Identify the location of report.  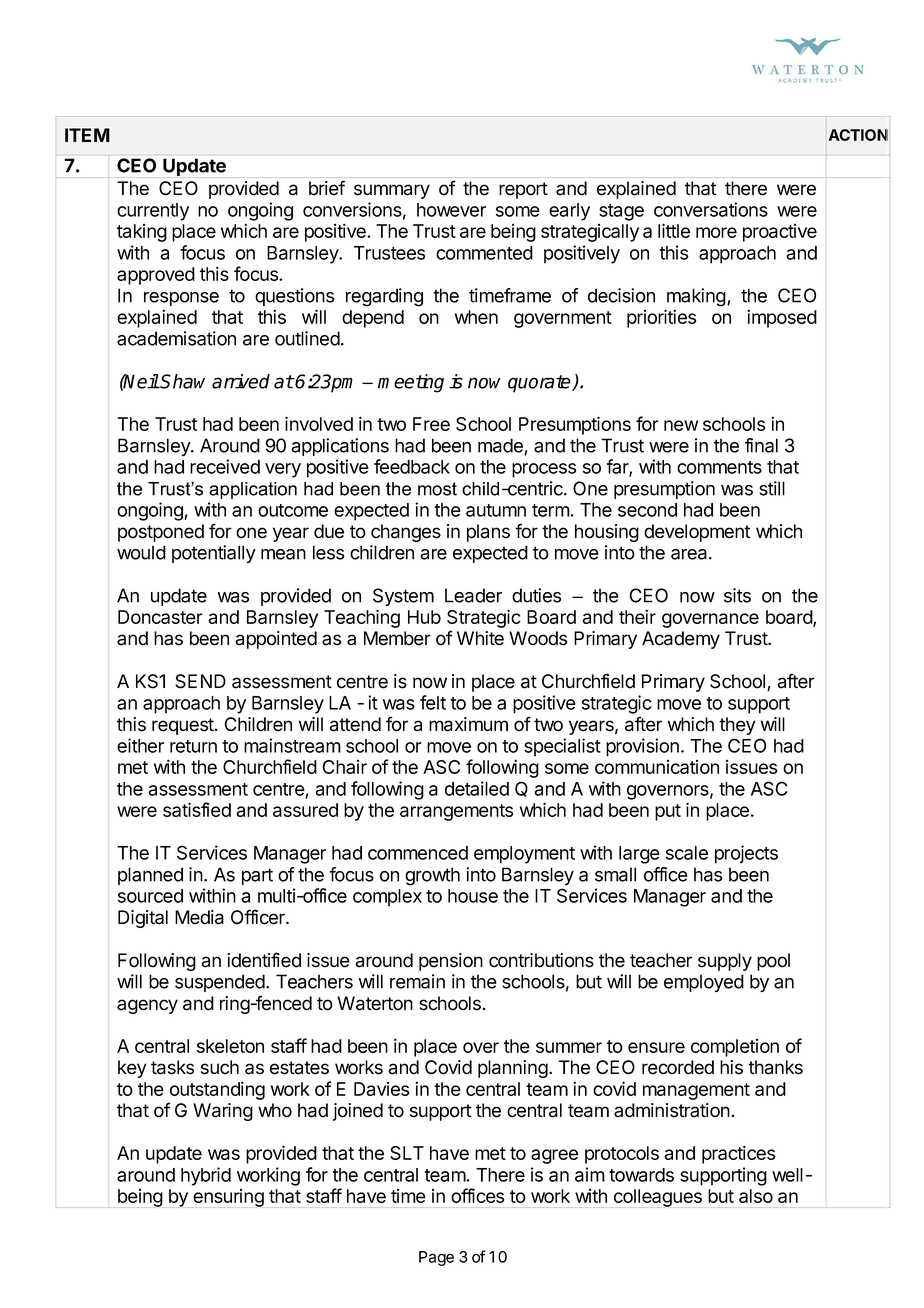
(523, 190).
